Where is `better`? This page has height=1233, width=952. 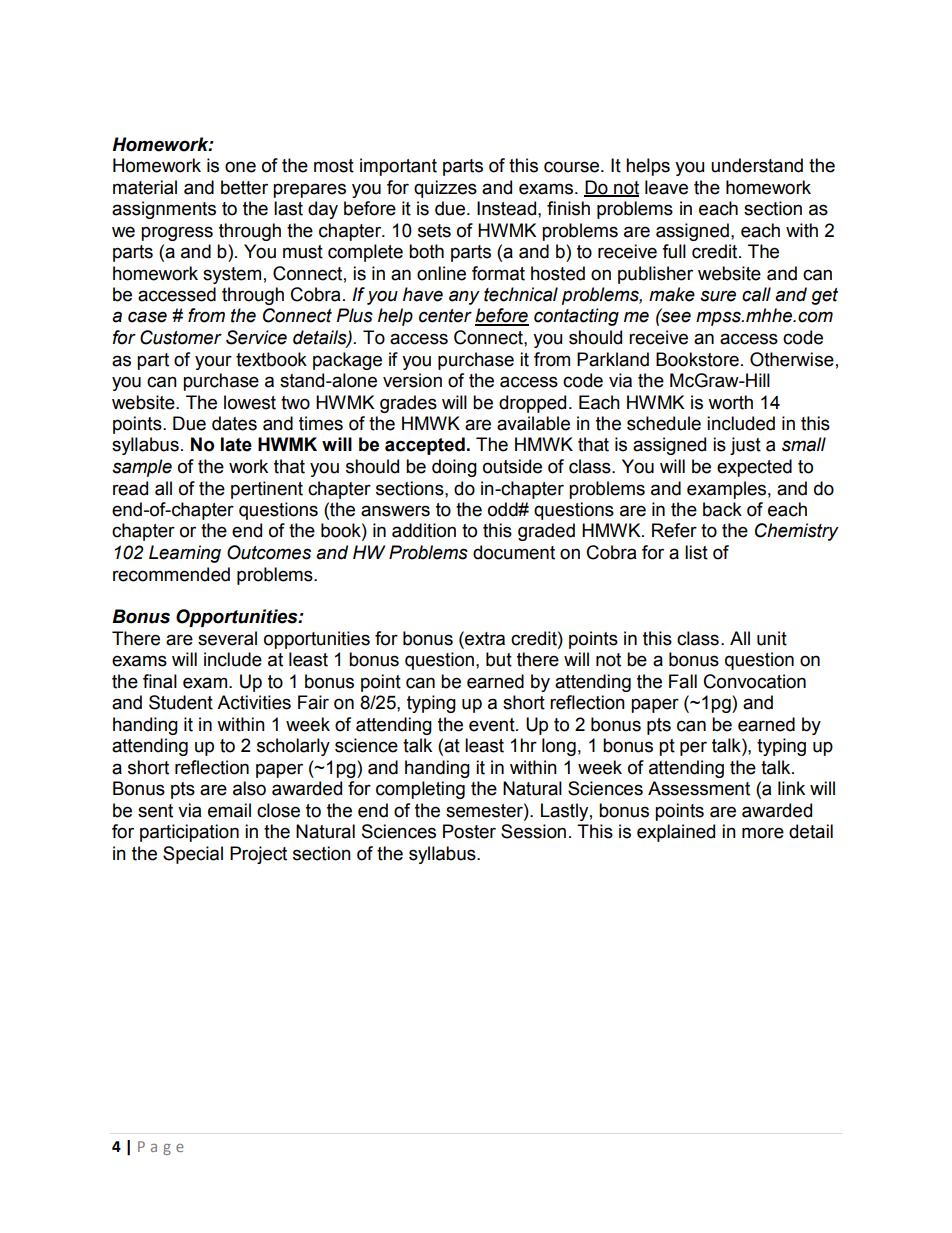
better is located at coordinates (244, 187).
